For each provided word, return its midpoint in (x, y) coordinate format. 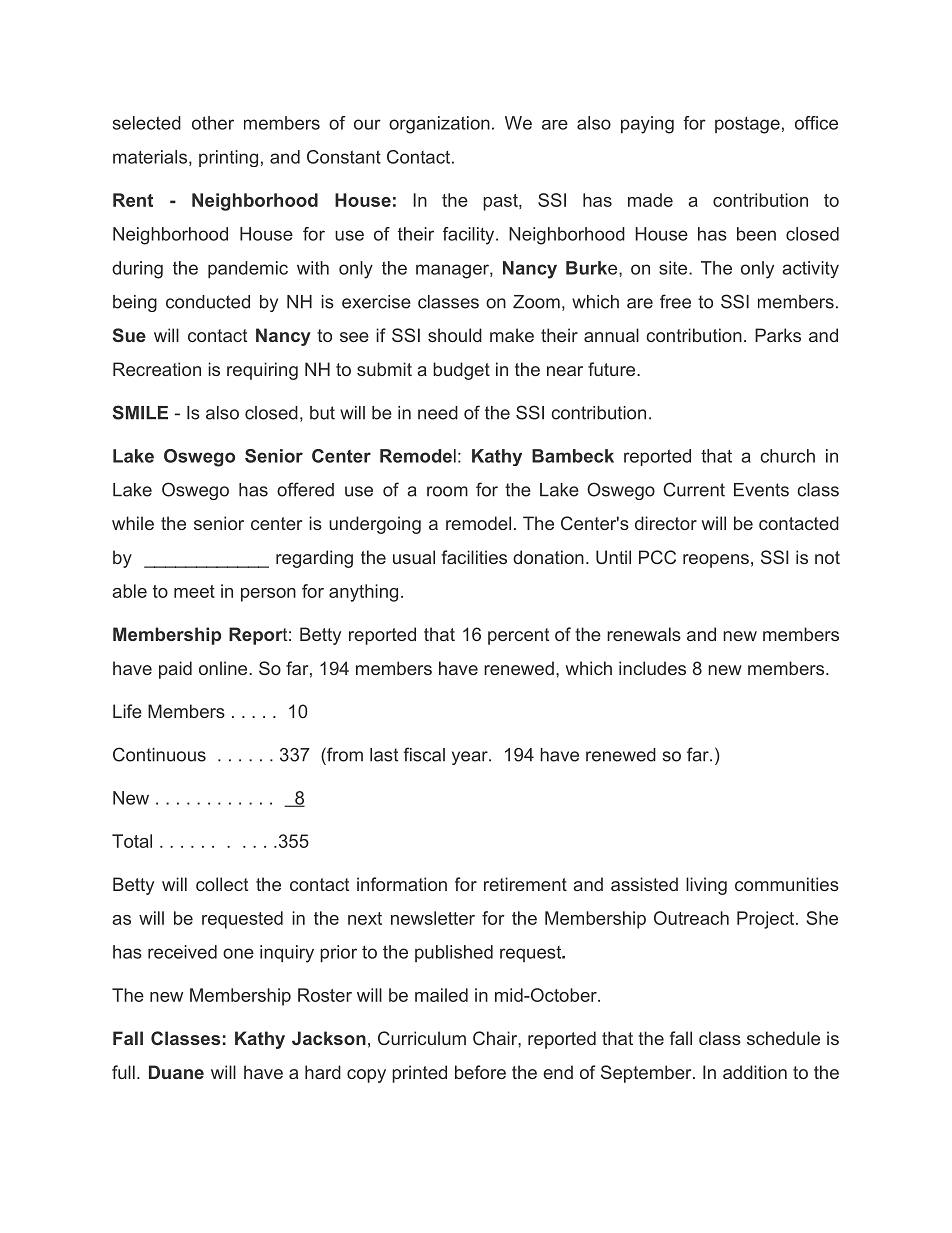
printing (228, 158)
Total (132, 841)
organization (439, 125)
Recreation (157, 369)
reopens (716, 561)
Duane (176, 1072)
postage (747, 125)
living (706, 886)
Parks (778, 335)
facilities (474, 557)
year (471, 758)
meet (194, 591)
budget (461, 371)
